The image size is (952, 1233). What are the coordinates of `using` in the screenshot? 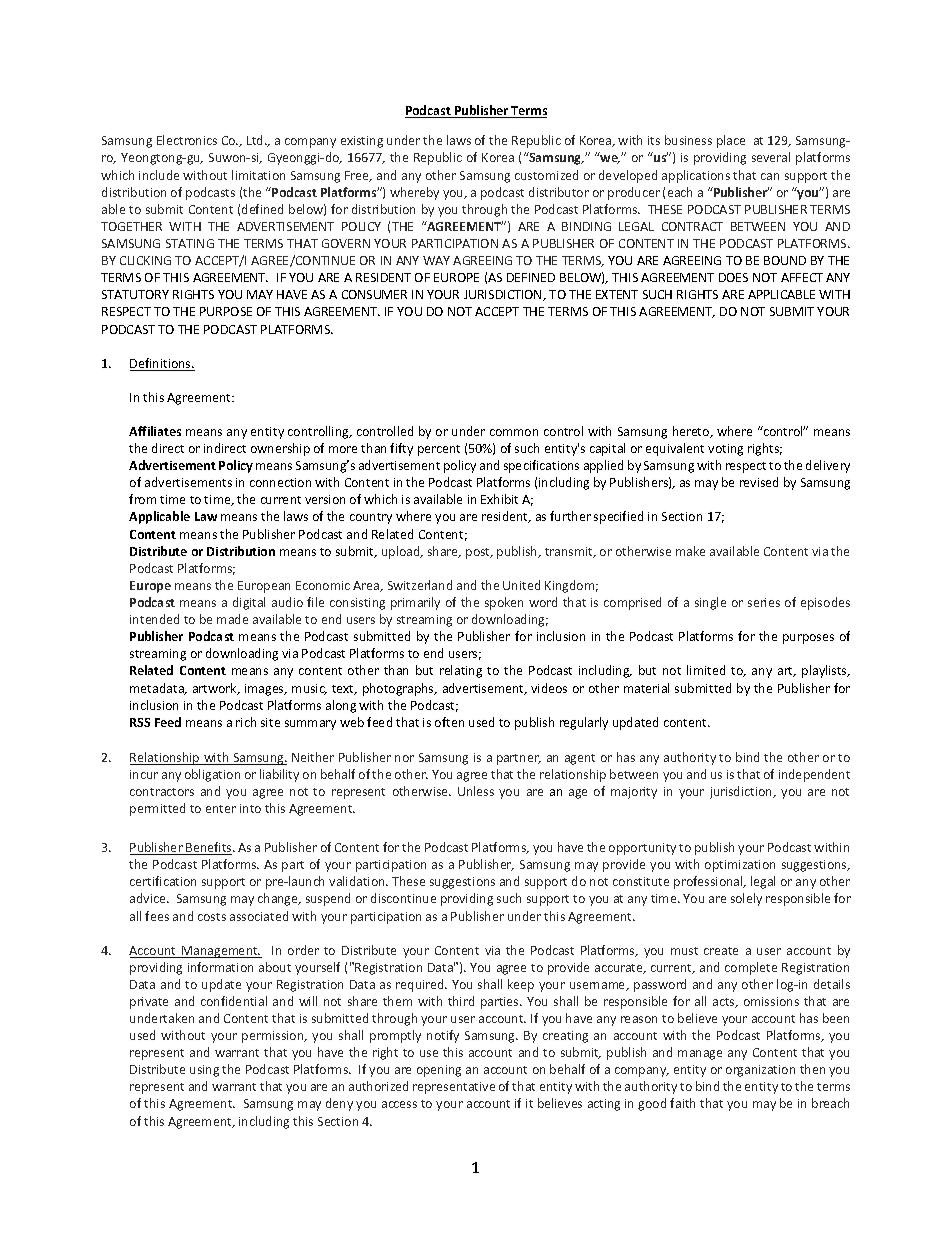 It's located at (204, 1071).
